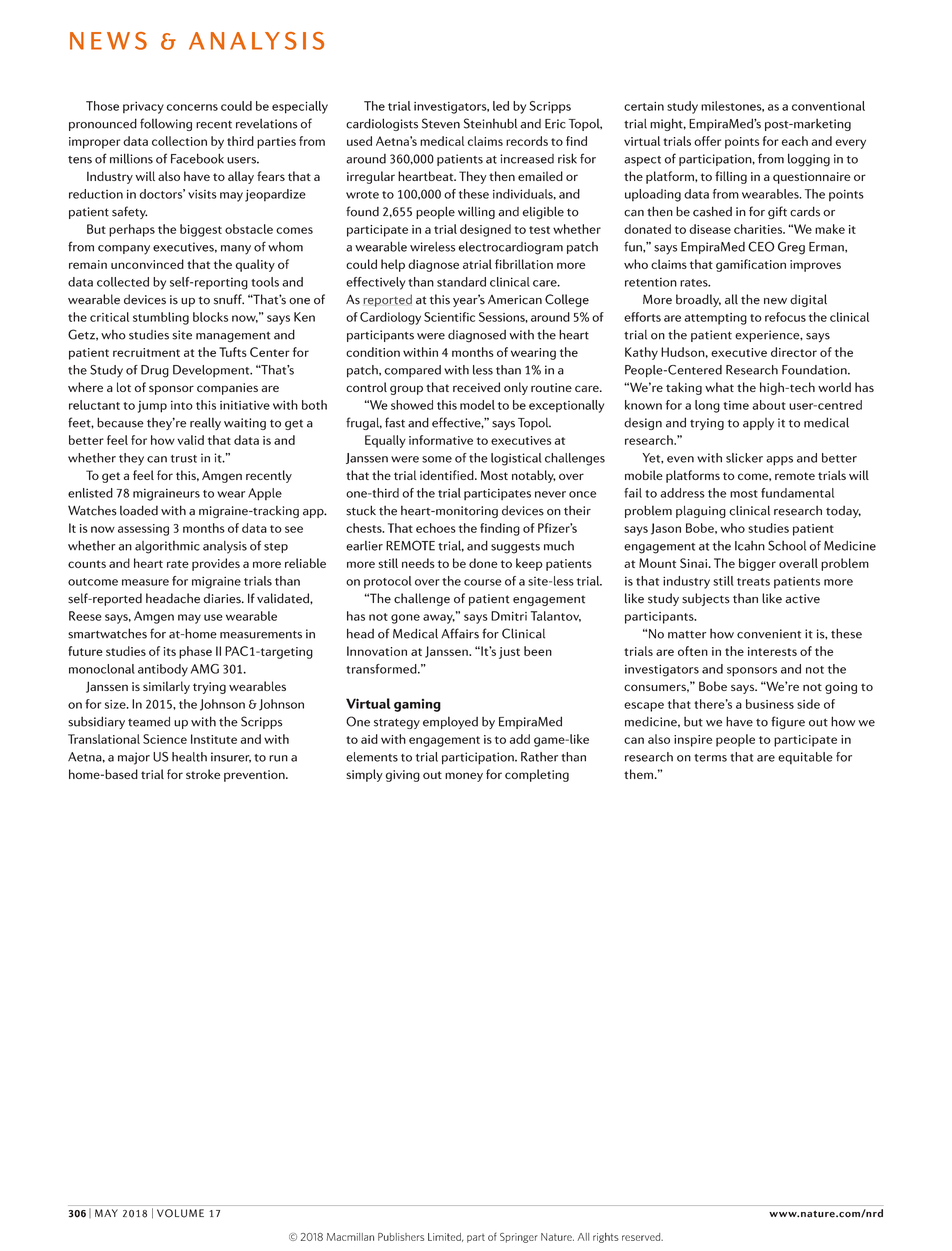  I want to click on interests, so click(772, 651).
